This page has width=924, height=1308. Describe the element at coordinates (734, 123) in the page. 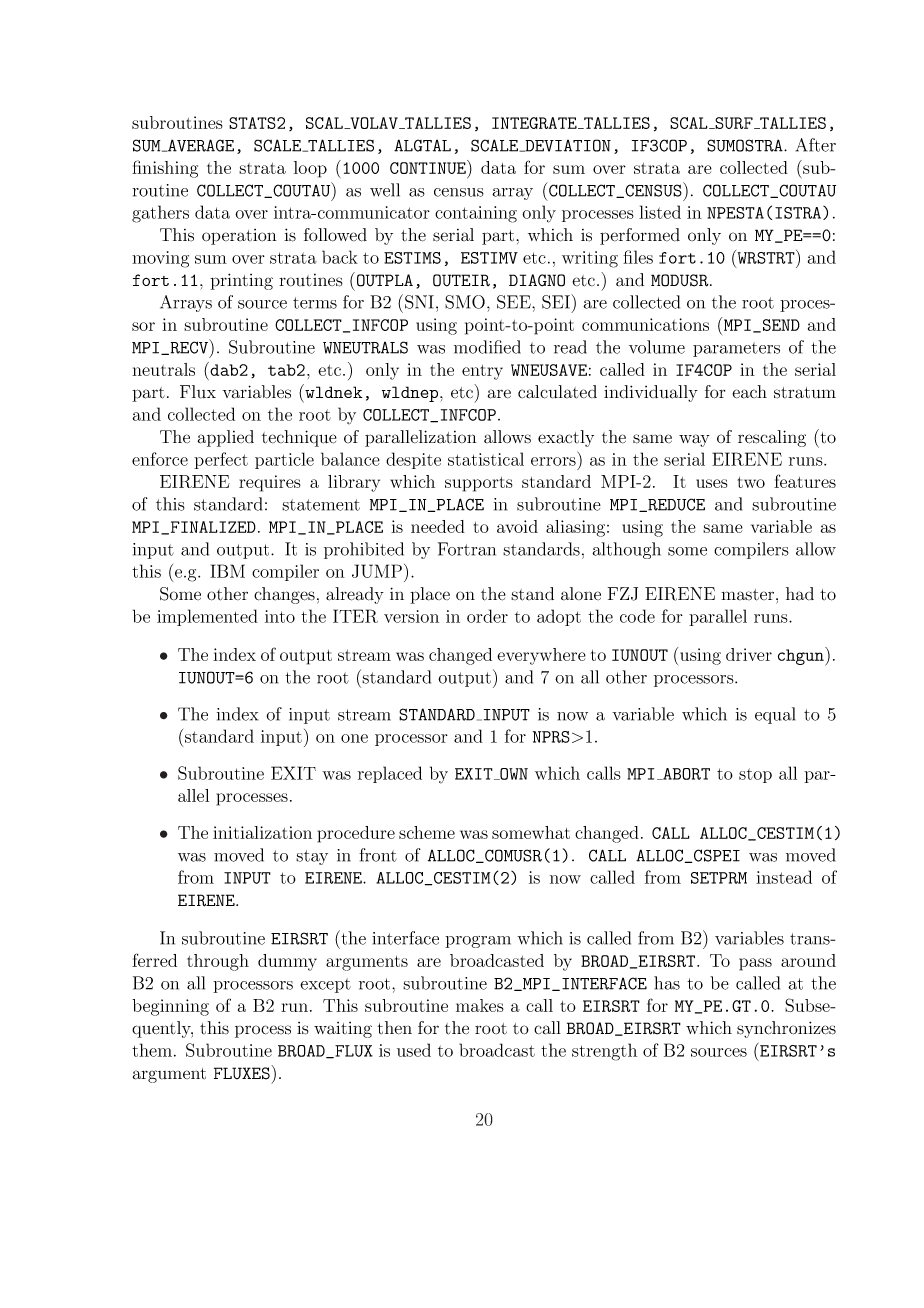

I see `SURF` at that location.
